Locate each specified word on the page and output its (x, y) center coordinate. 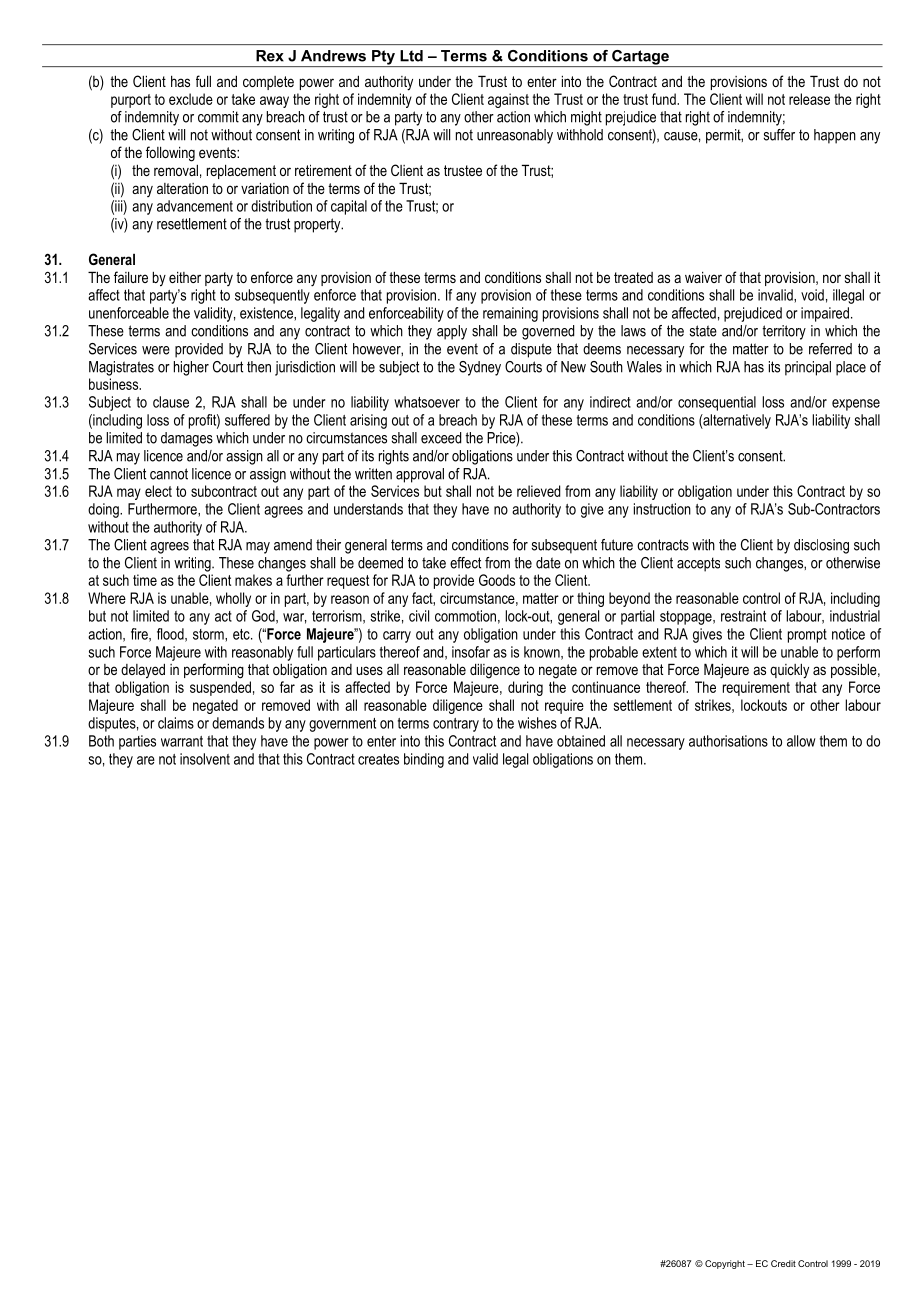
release (809, 99)
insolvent (205, 759)
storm (209, 635)
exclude (191, 99)
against (508, 100)
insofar (471, 652)
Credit (783, 1263)
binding (424, 760)
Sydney (480, 368)
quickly (789, 671)
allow (801, 741)
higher (191, 368)
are (146, 760)
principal (808, 368)
